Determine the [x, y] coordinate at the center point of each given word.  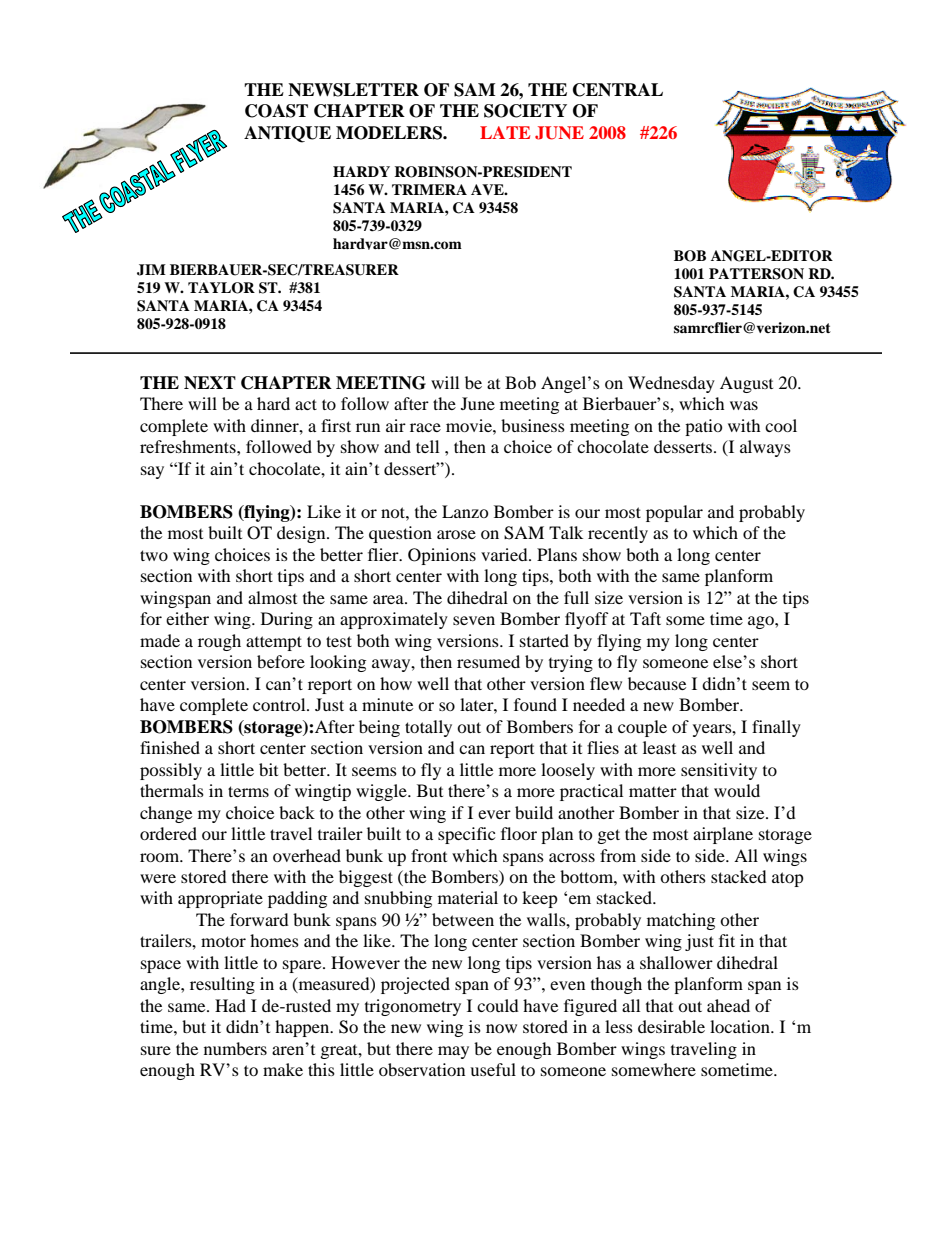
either [187, 618]
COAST [276, 111]
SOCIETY [525, 111]
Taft [645, 618]
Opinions [442, 556]
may [453, 1052]
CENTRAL [618, 90]
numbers [235, 1048]
